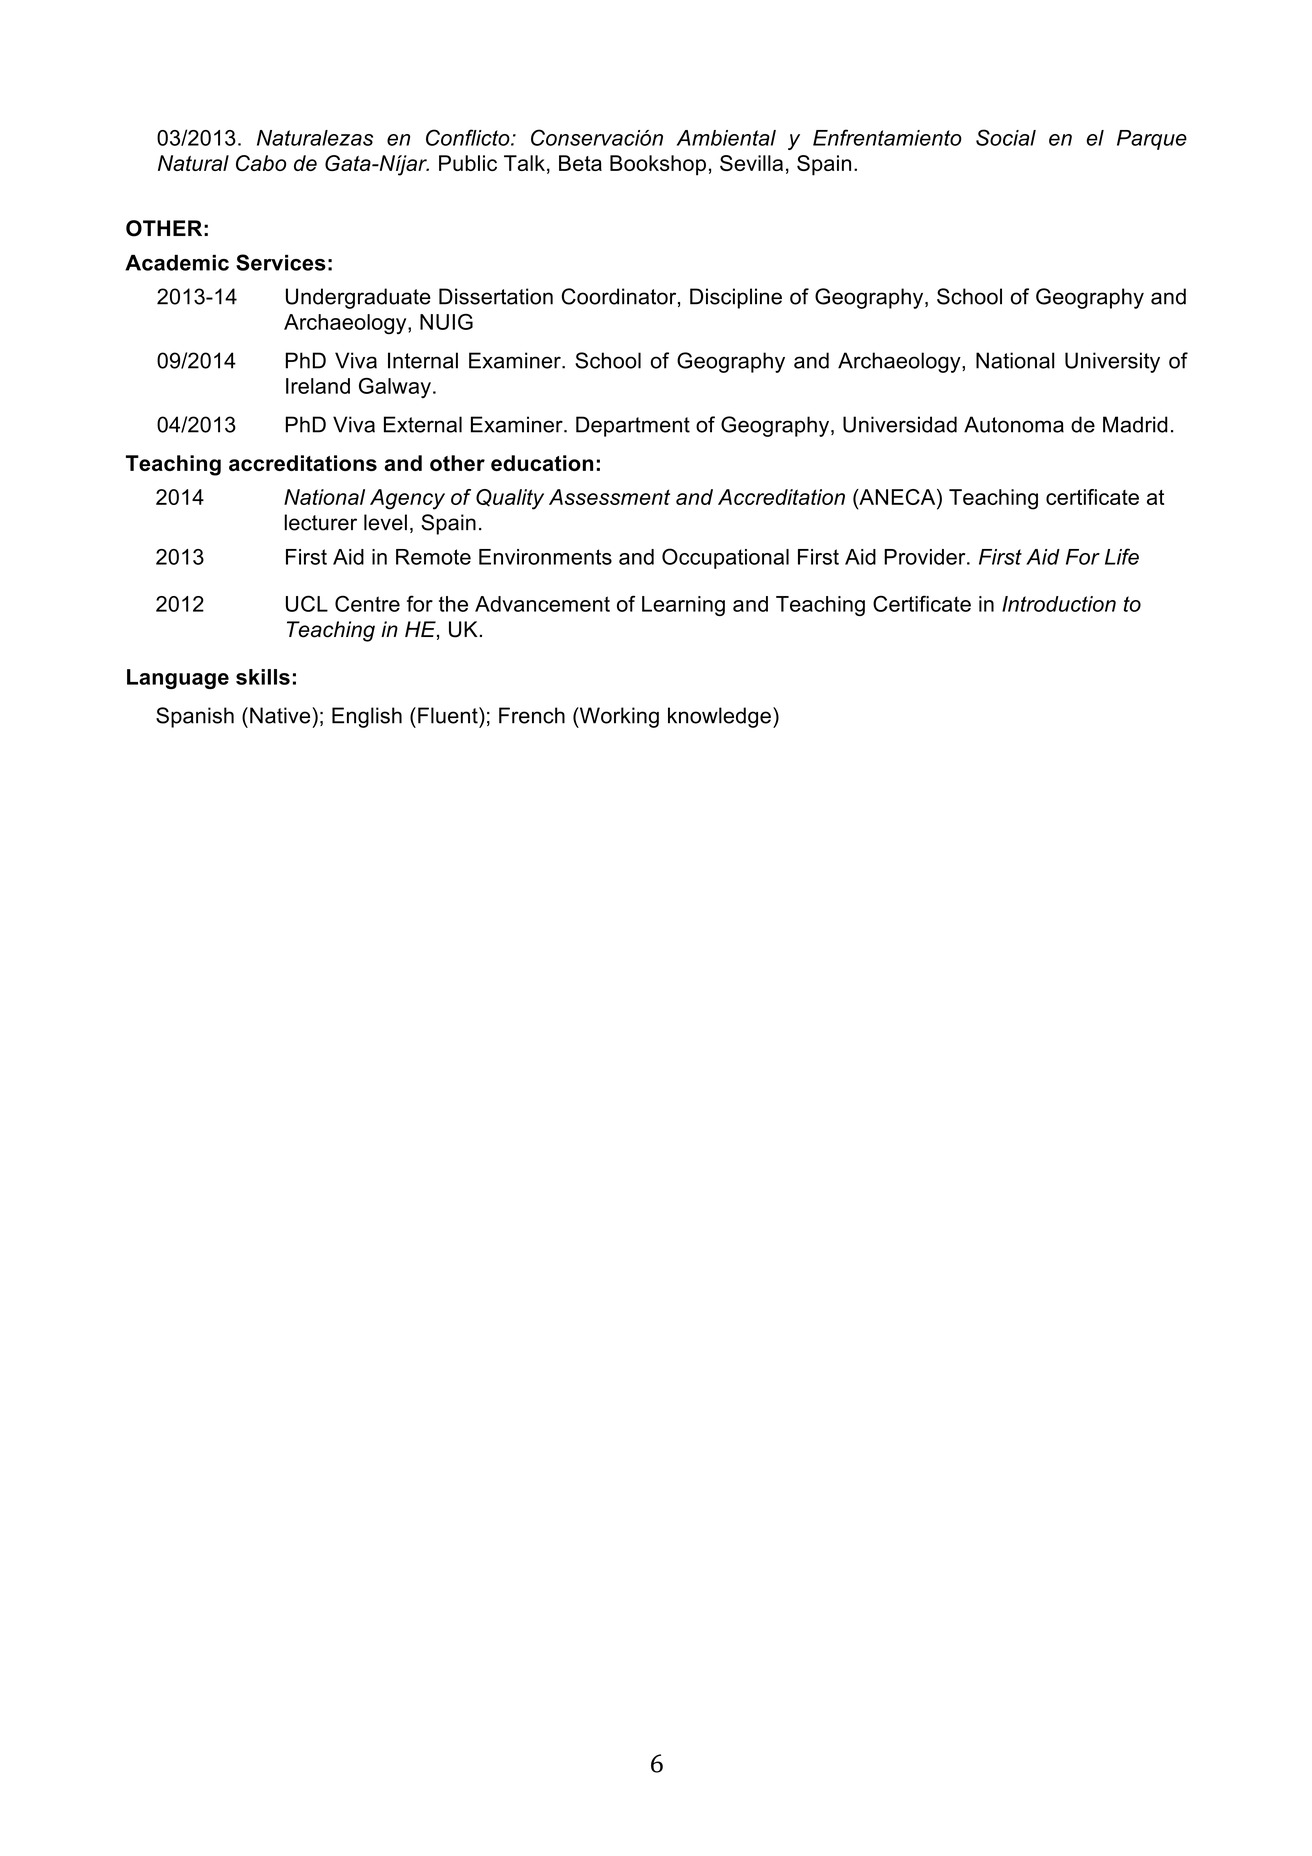  I want to click on Madrid, so click(1135, 424).
